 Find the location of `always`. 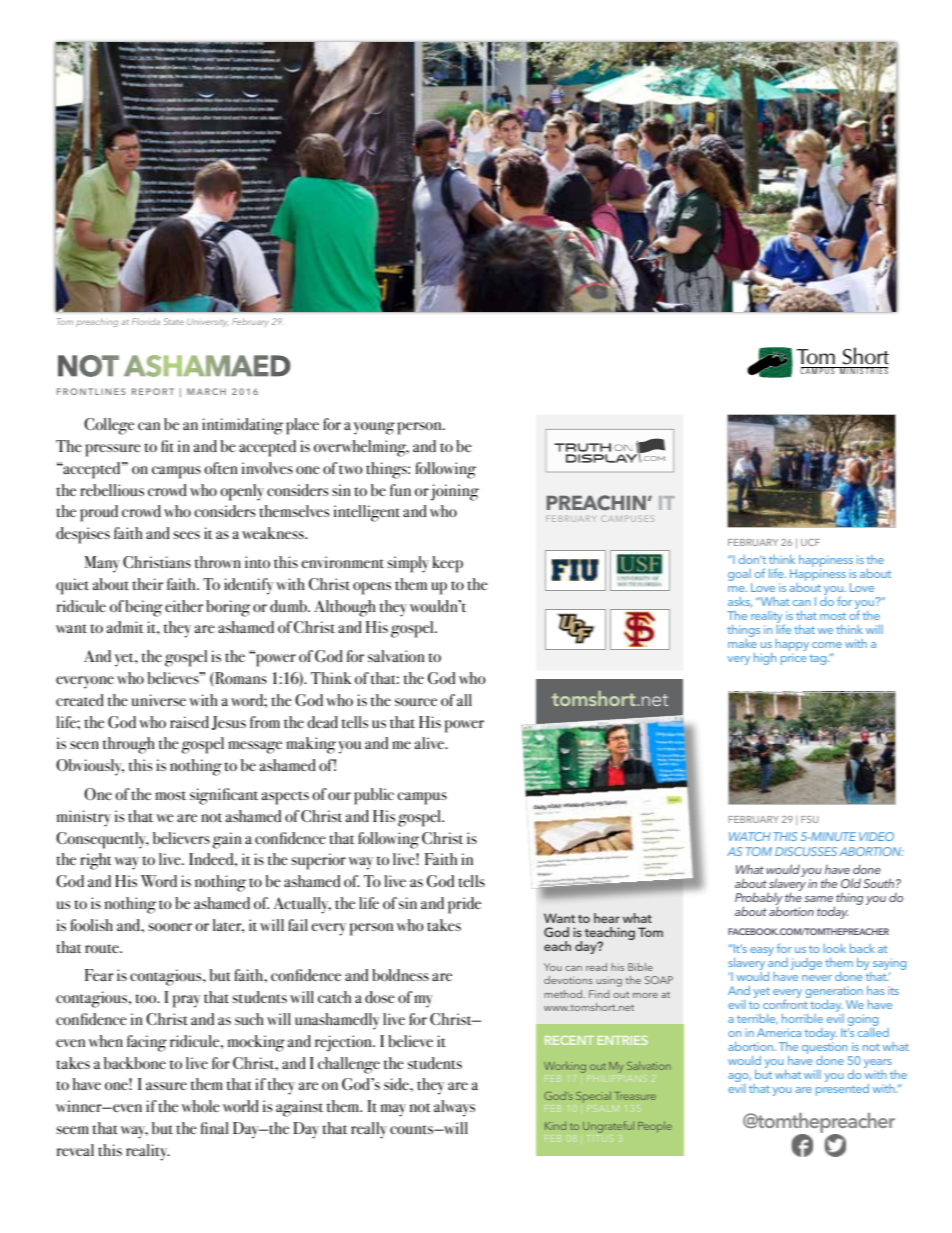

always is located at coordinates (454, 1108).
